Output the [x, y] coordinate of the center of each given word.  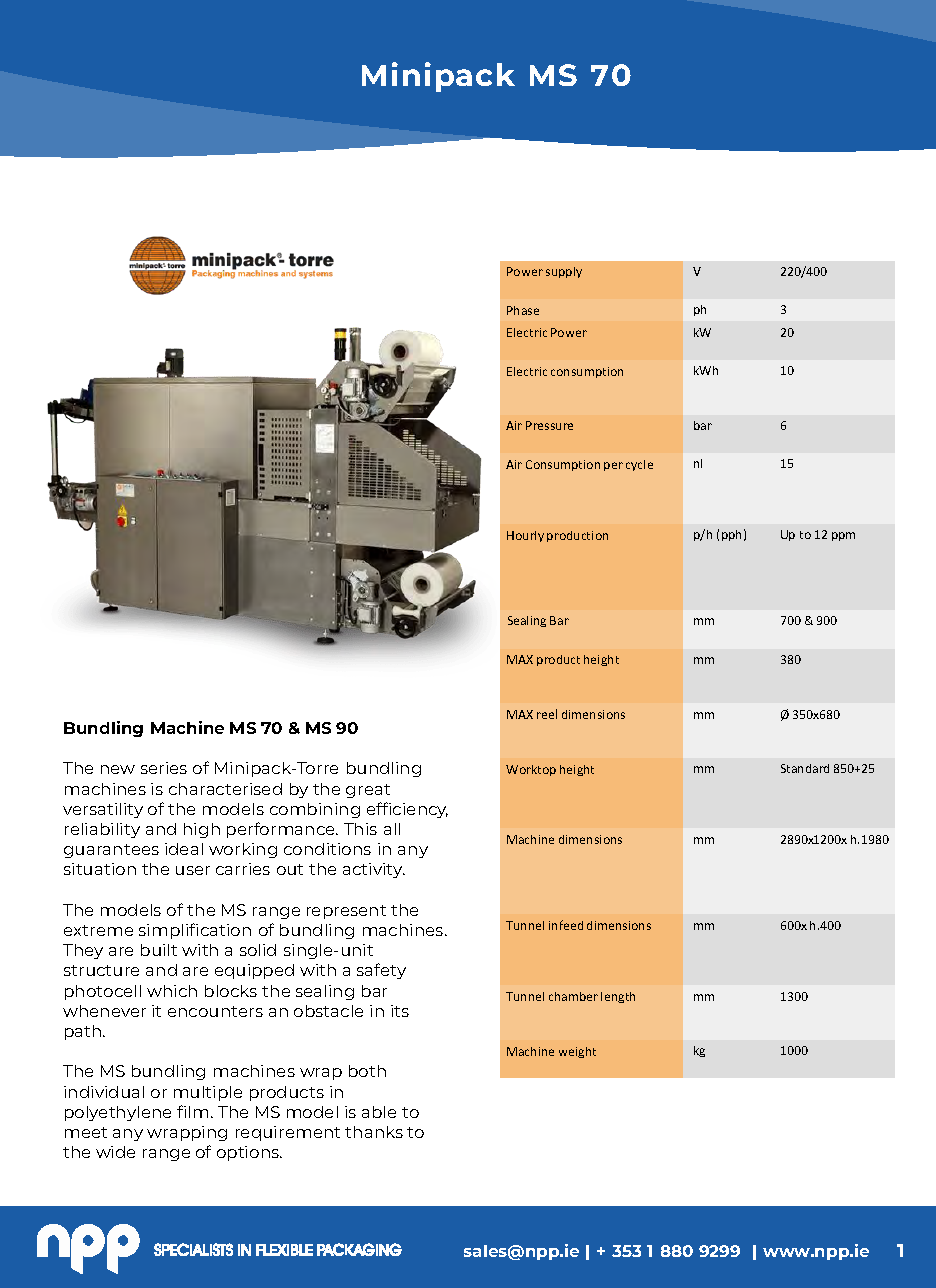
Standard [805, 768]
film [192, 1111]
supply [564, 272]
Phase [523, 310]
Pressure [549, 425]
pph [731, 535]
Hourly [525, 536]
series [164, 768]
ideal [184, 849]
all [392, 829]
